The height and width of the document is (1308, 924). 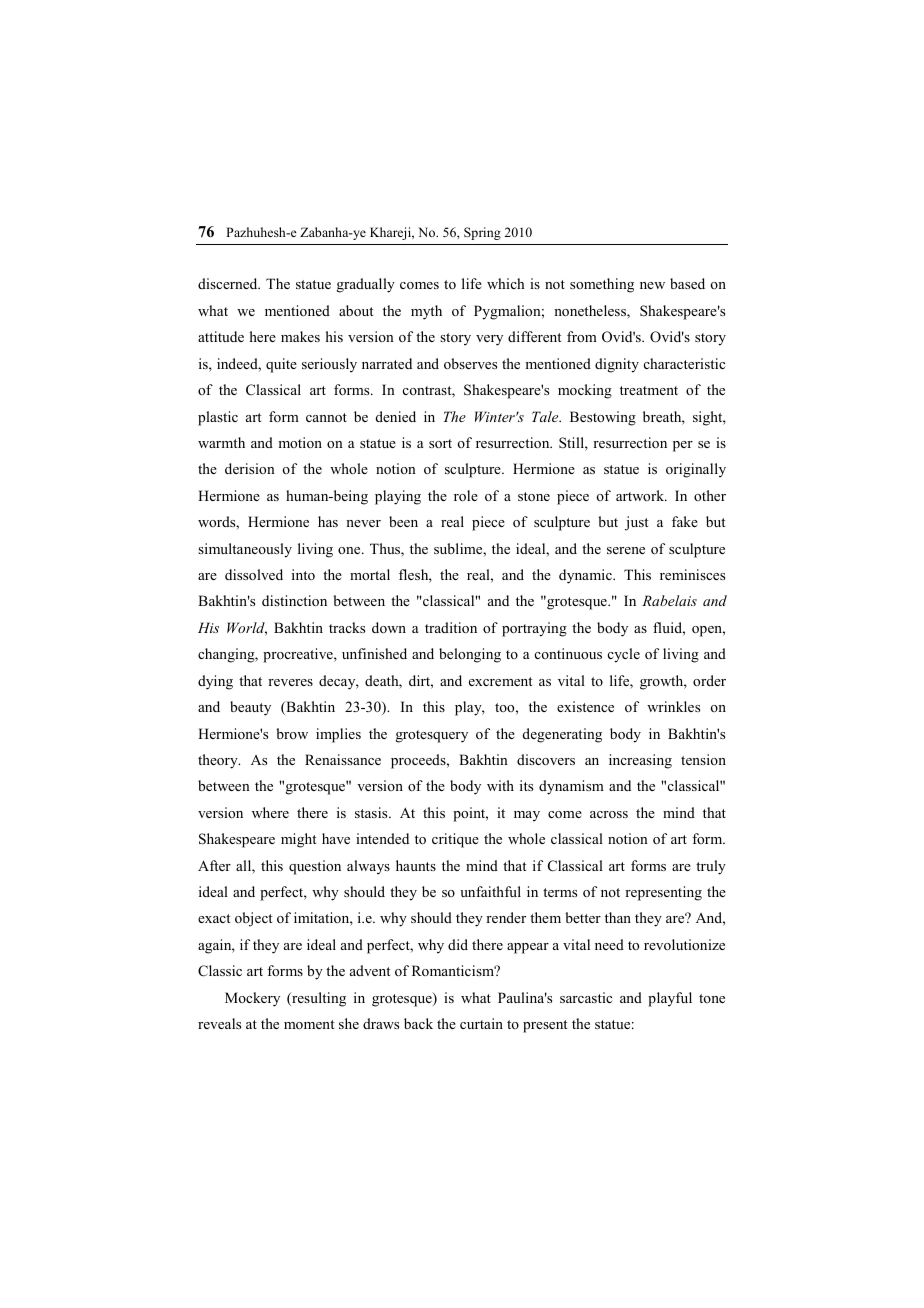 What do you see at coordinates (482, 233) in the document?
I see `Spring` at bounding box center [482, 233].
